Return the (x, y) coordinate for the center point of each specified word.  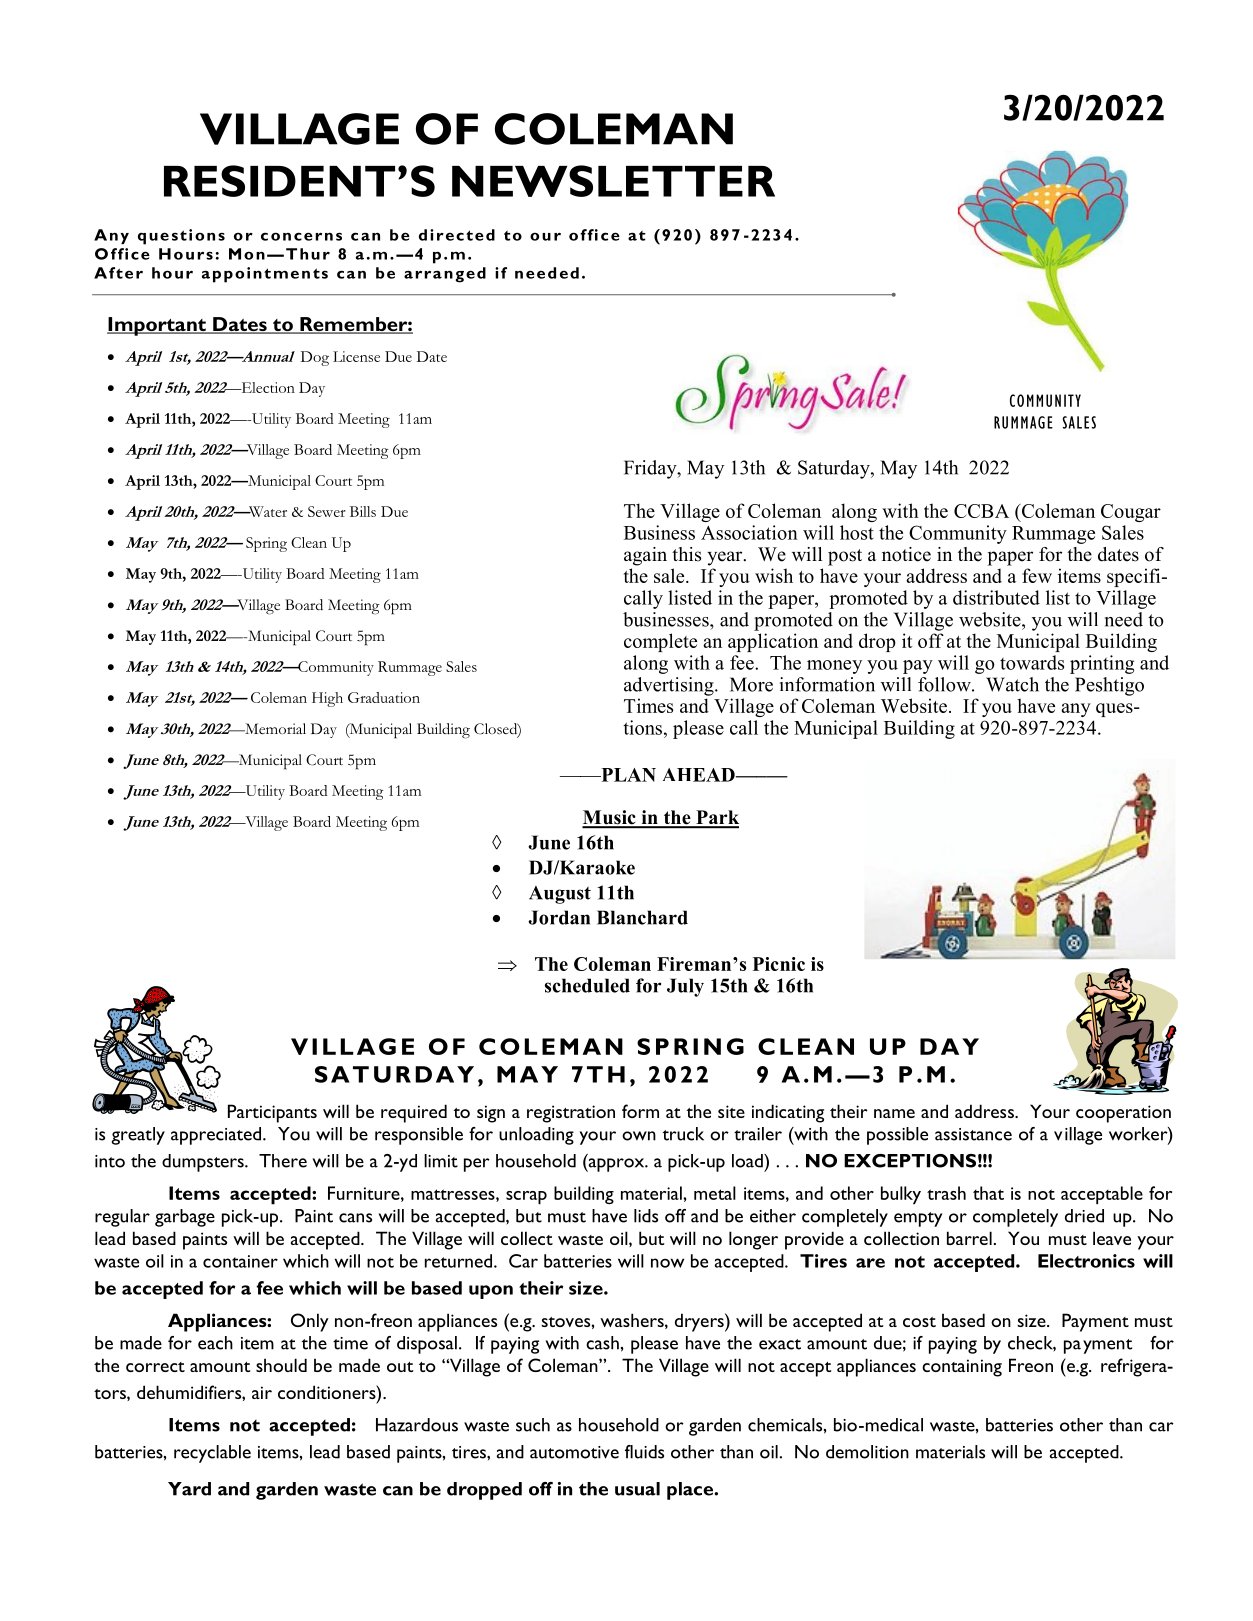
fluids (644, 1452)
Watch (1012, 684)
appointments (265, 275)
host (857, 532)
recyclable (212, 1454)
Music (610, 818)
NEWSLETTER (613, 181)
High (327, 699)
